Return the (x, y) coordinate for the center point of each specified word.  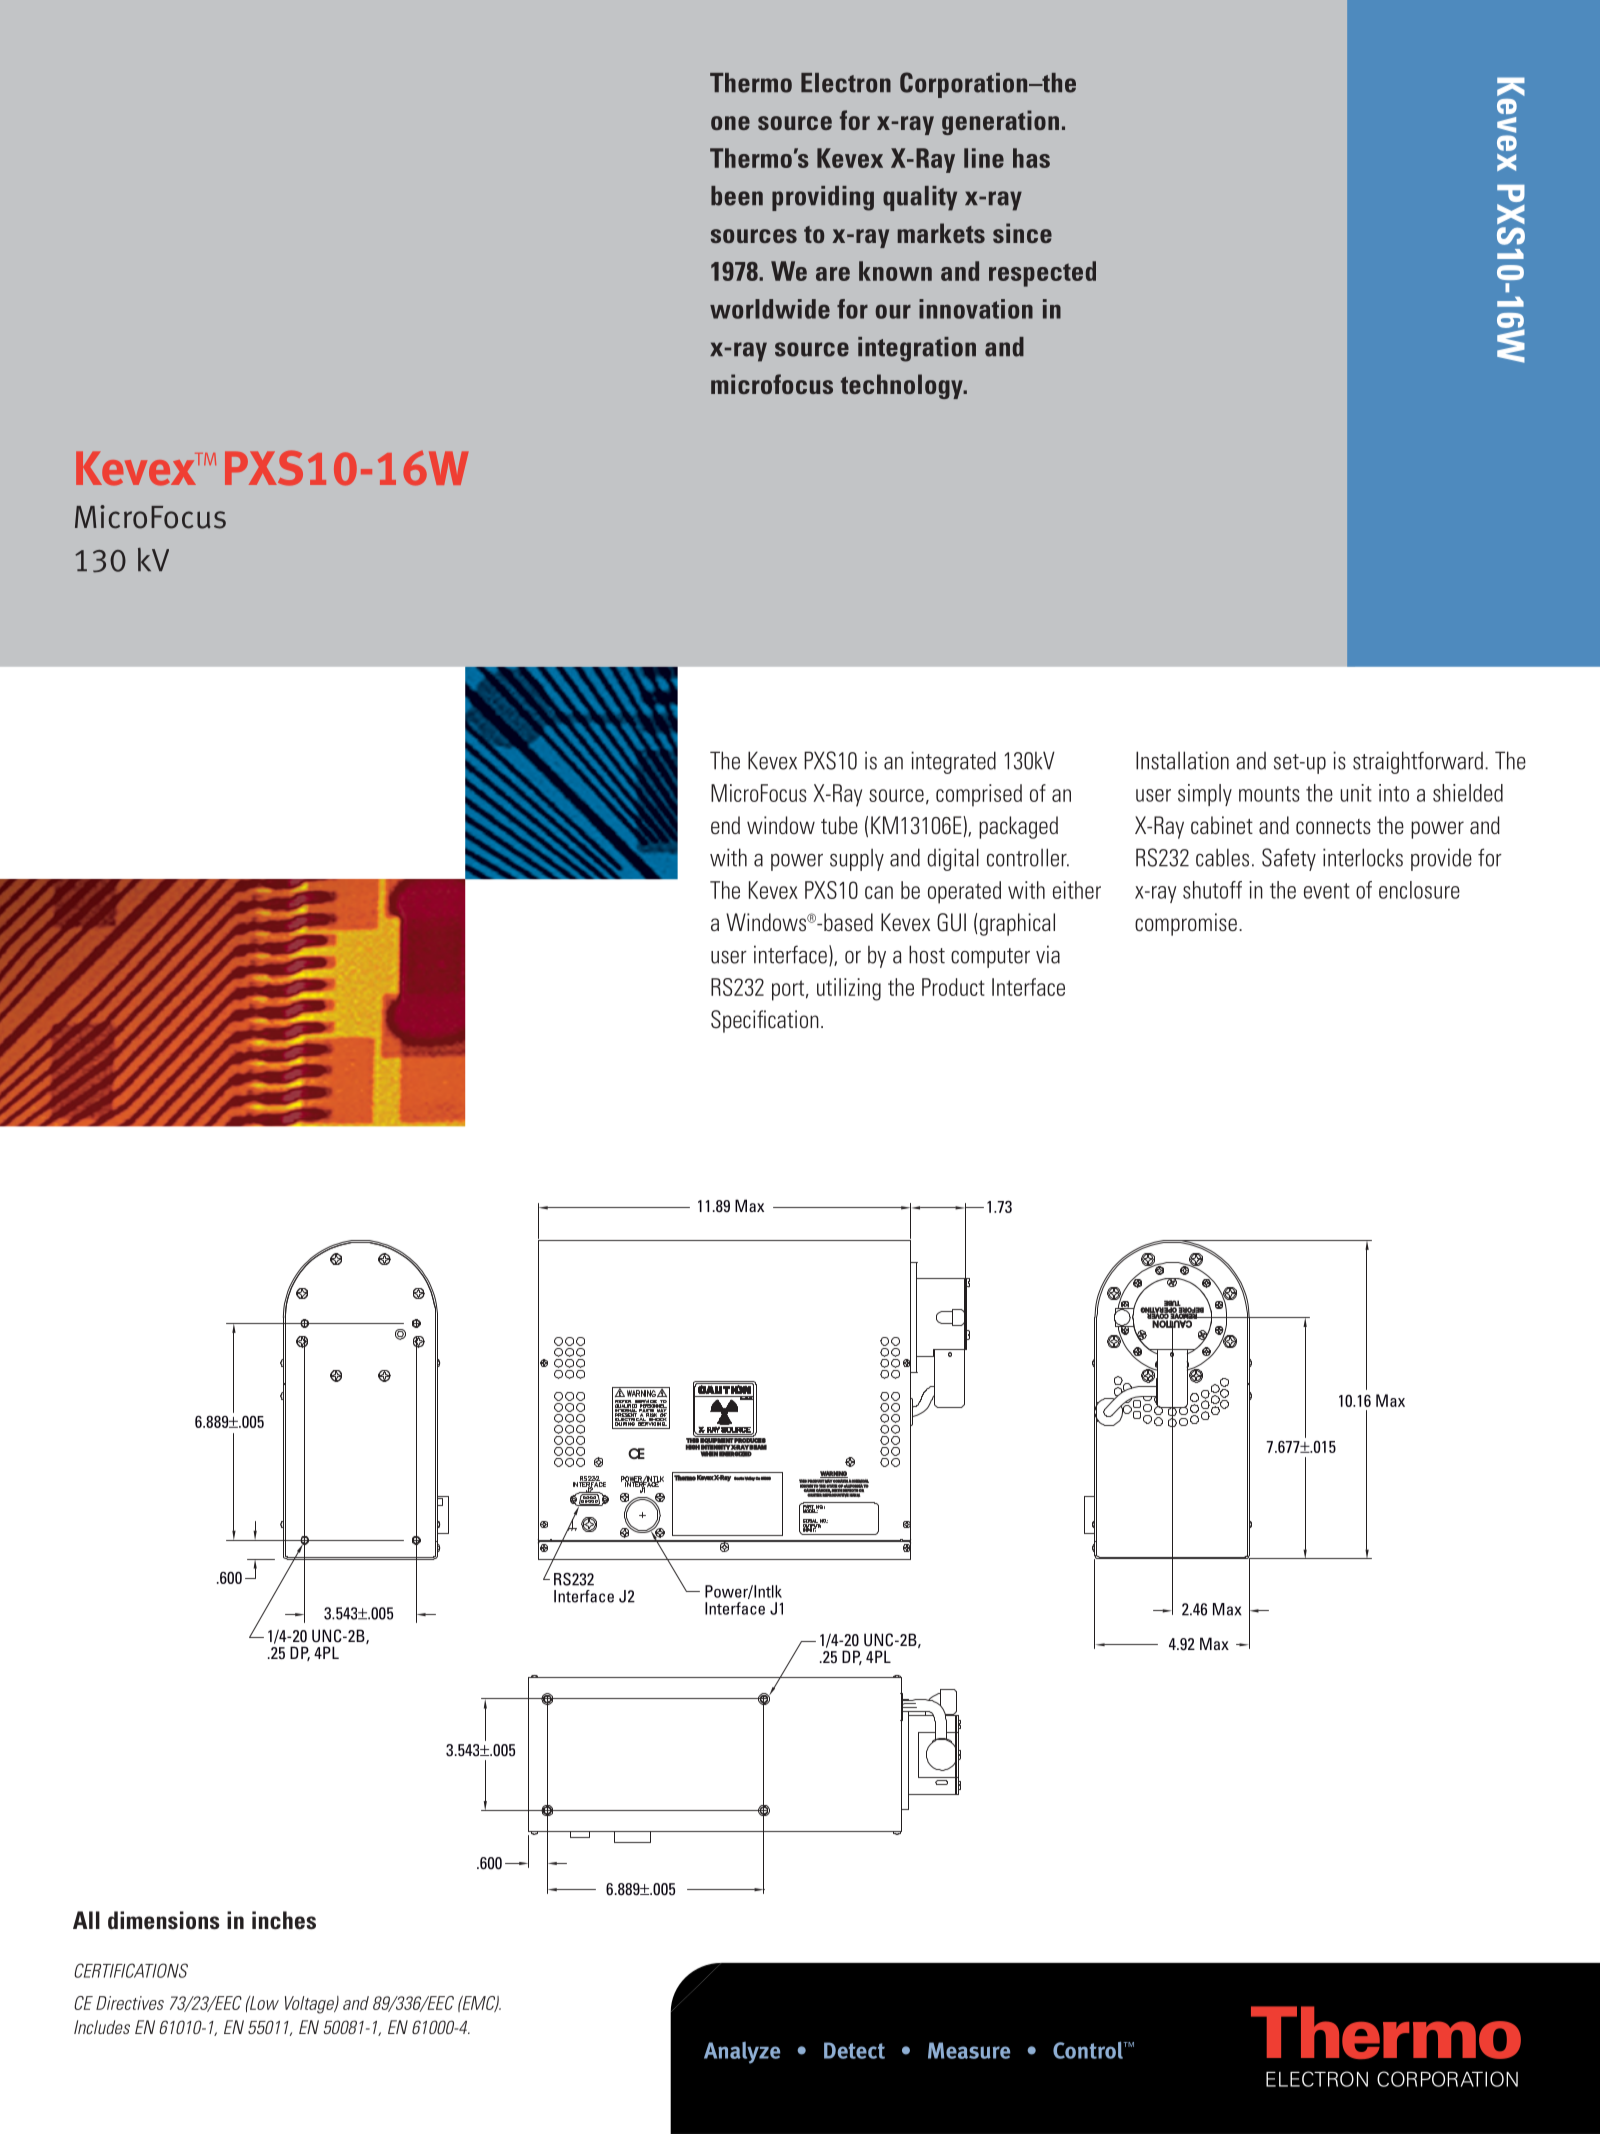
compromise (1186, 924)
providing (823, 198)
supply (857, 860)
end (725, 825)
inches (284, 1920)
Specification (765, 1021)
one (730, 123)
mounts (1269, 794)
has (1031, 158)
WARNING (834, 1474)
